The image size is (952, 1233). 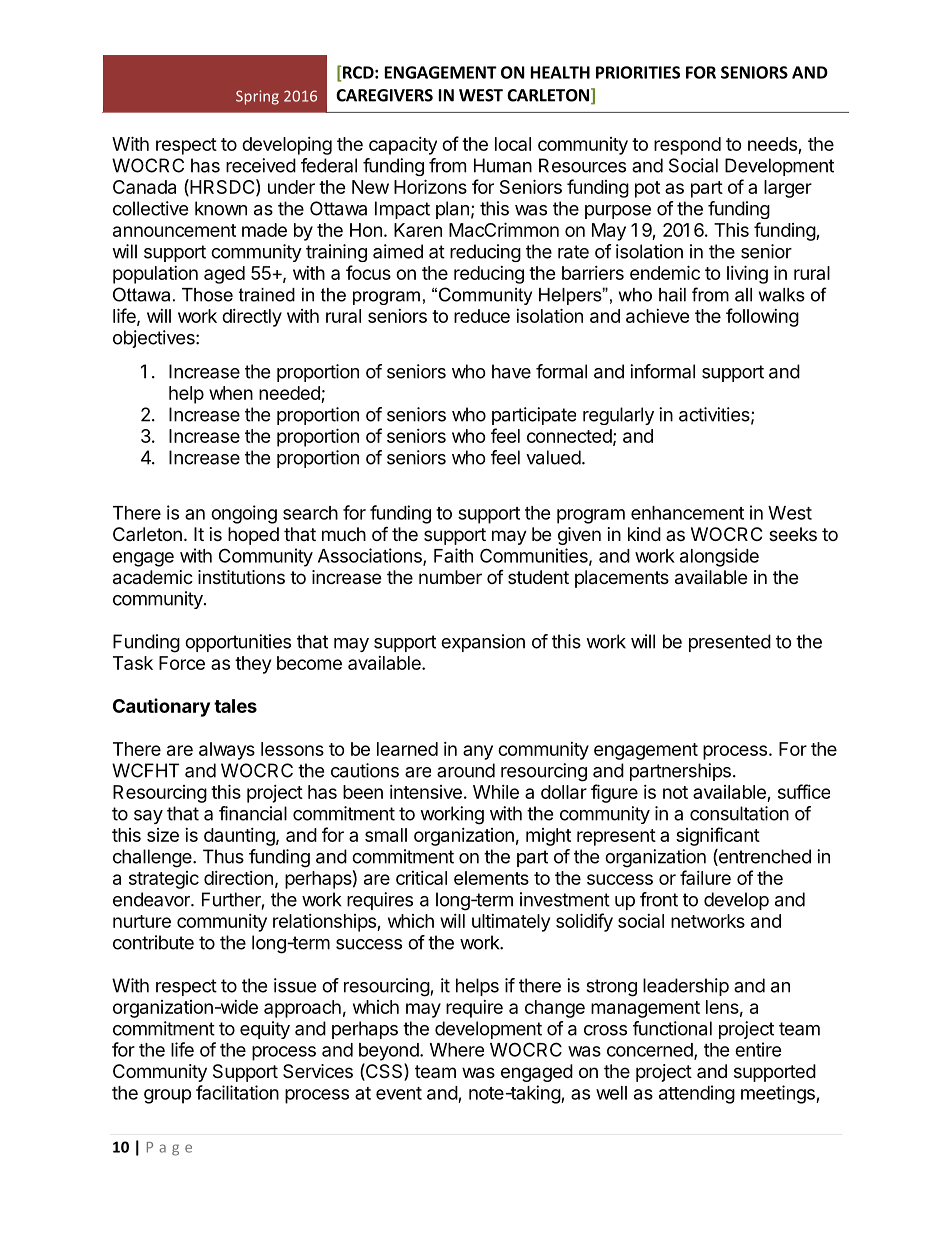 What do you see at coordinates (687, 146) in the document?
I see `respond` at bounding box center [687, 146].
